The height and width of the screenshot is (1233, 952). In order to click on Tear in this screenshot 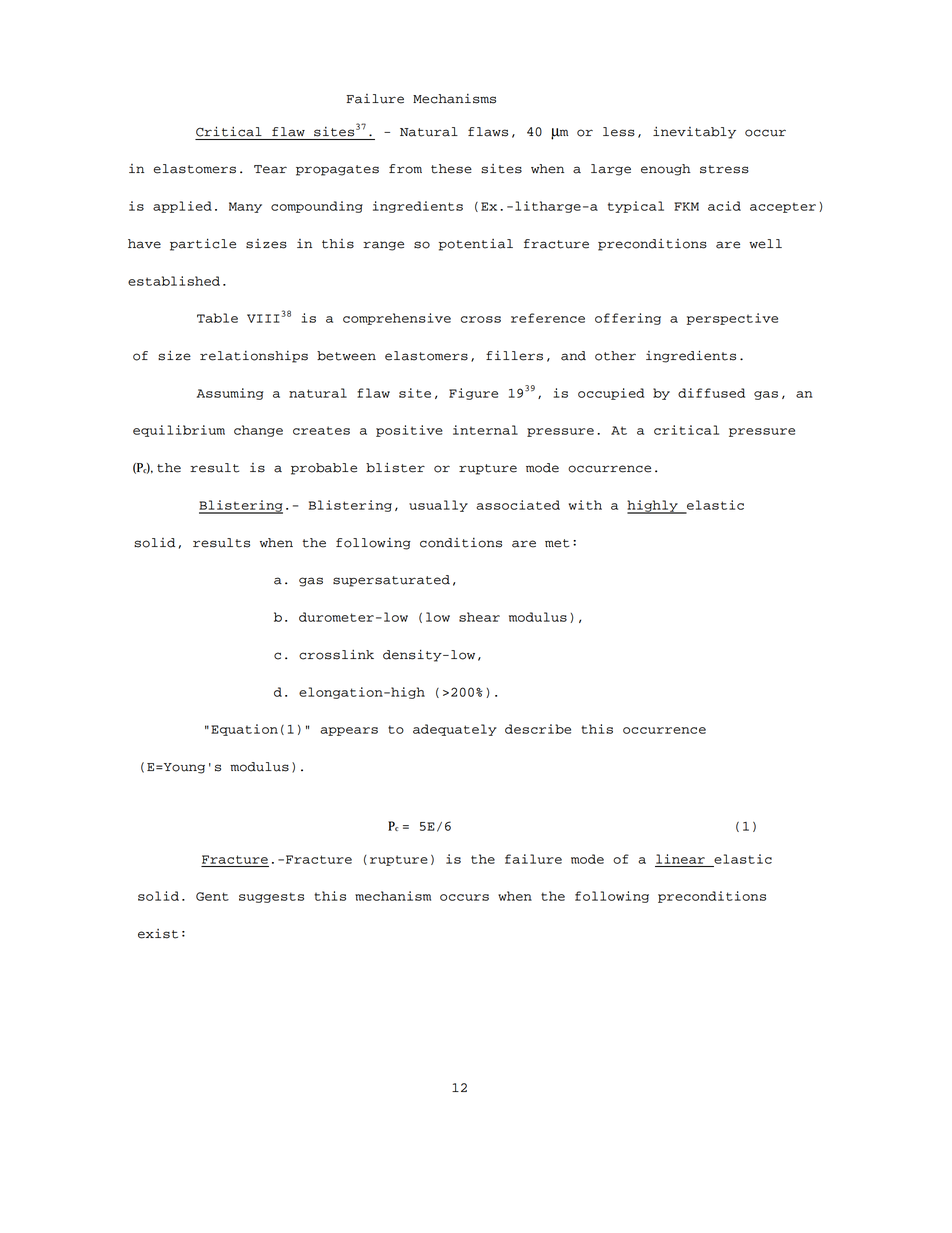, I will do `click(270, 169)`.
